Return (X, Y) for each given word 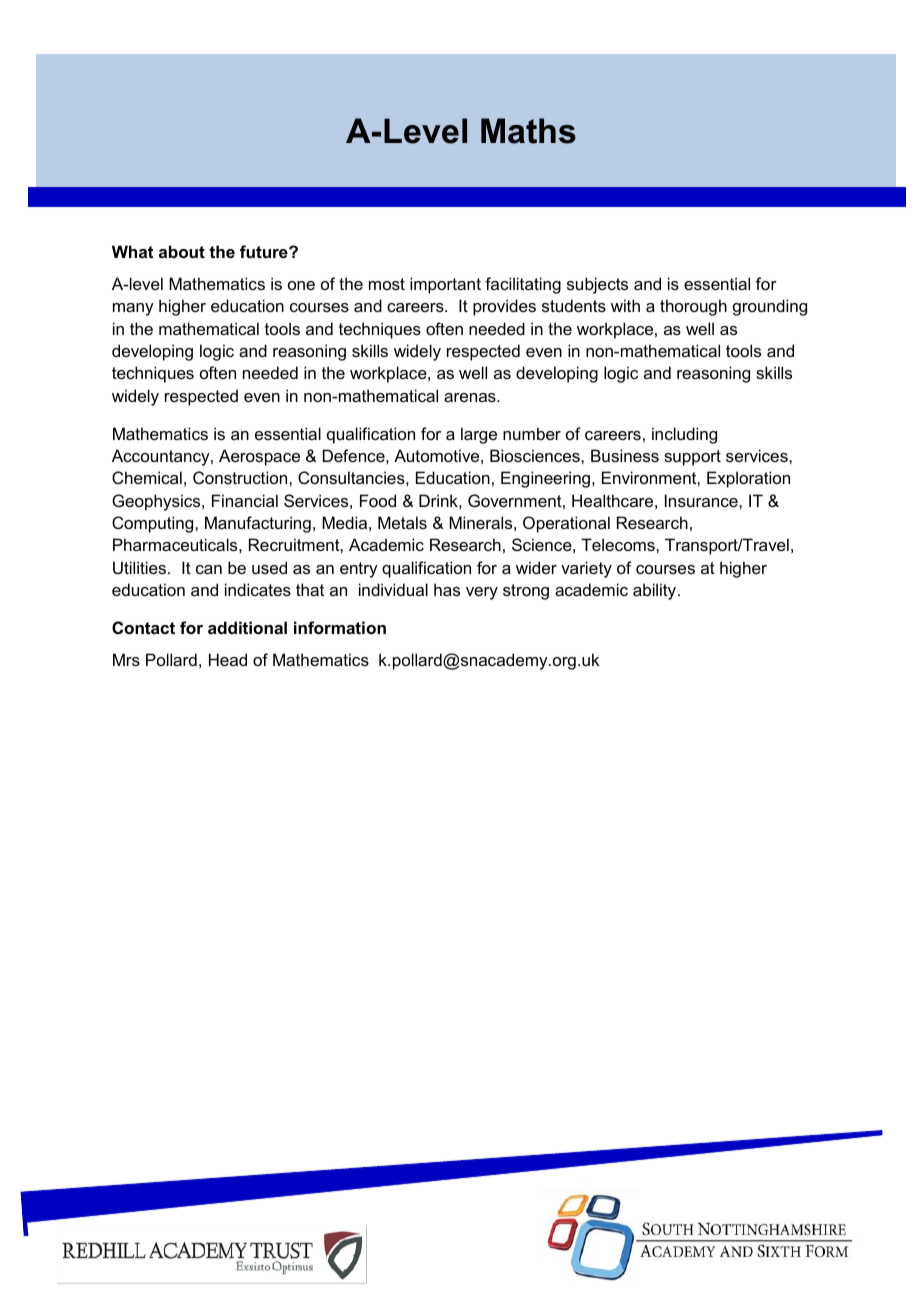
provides (504, 307)
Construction (241, 477)
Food (378, 500)
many (133, 309)
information (340, 627)
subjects (597, 285)
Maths (528, 131)
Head (228, 659)
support (692, 458)
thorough (693, 307)
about (182, 251)
